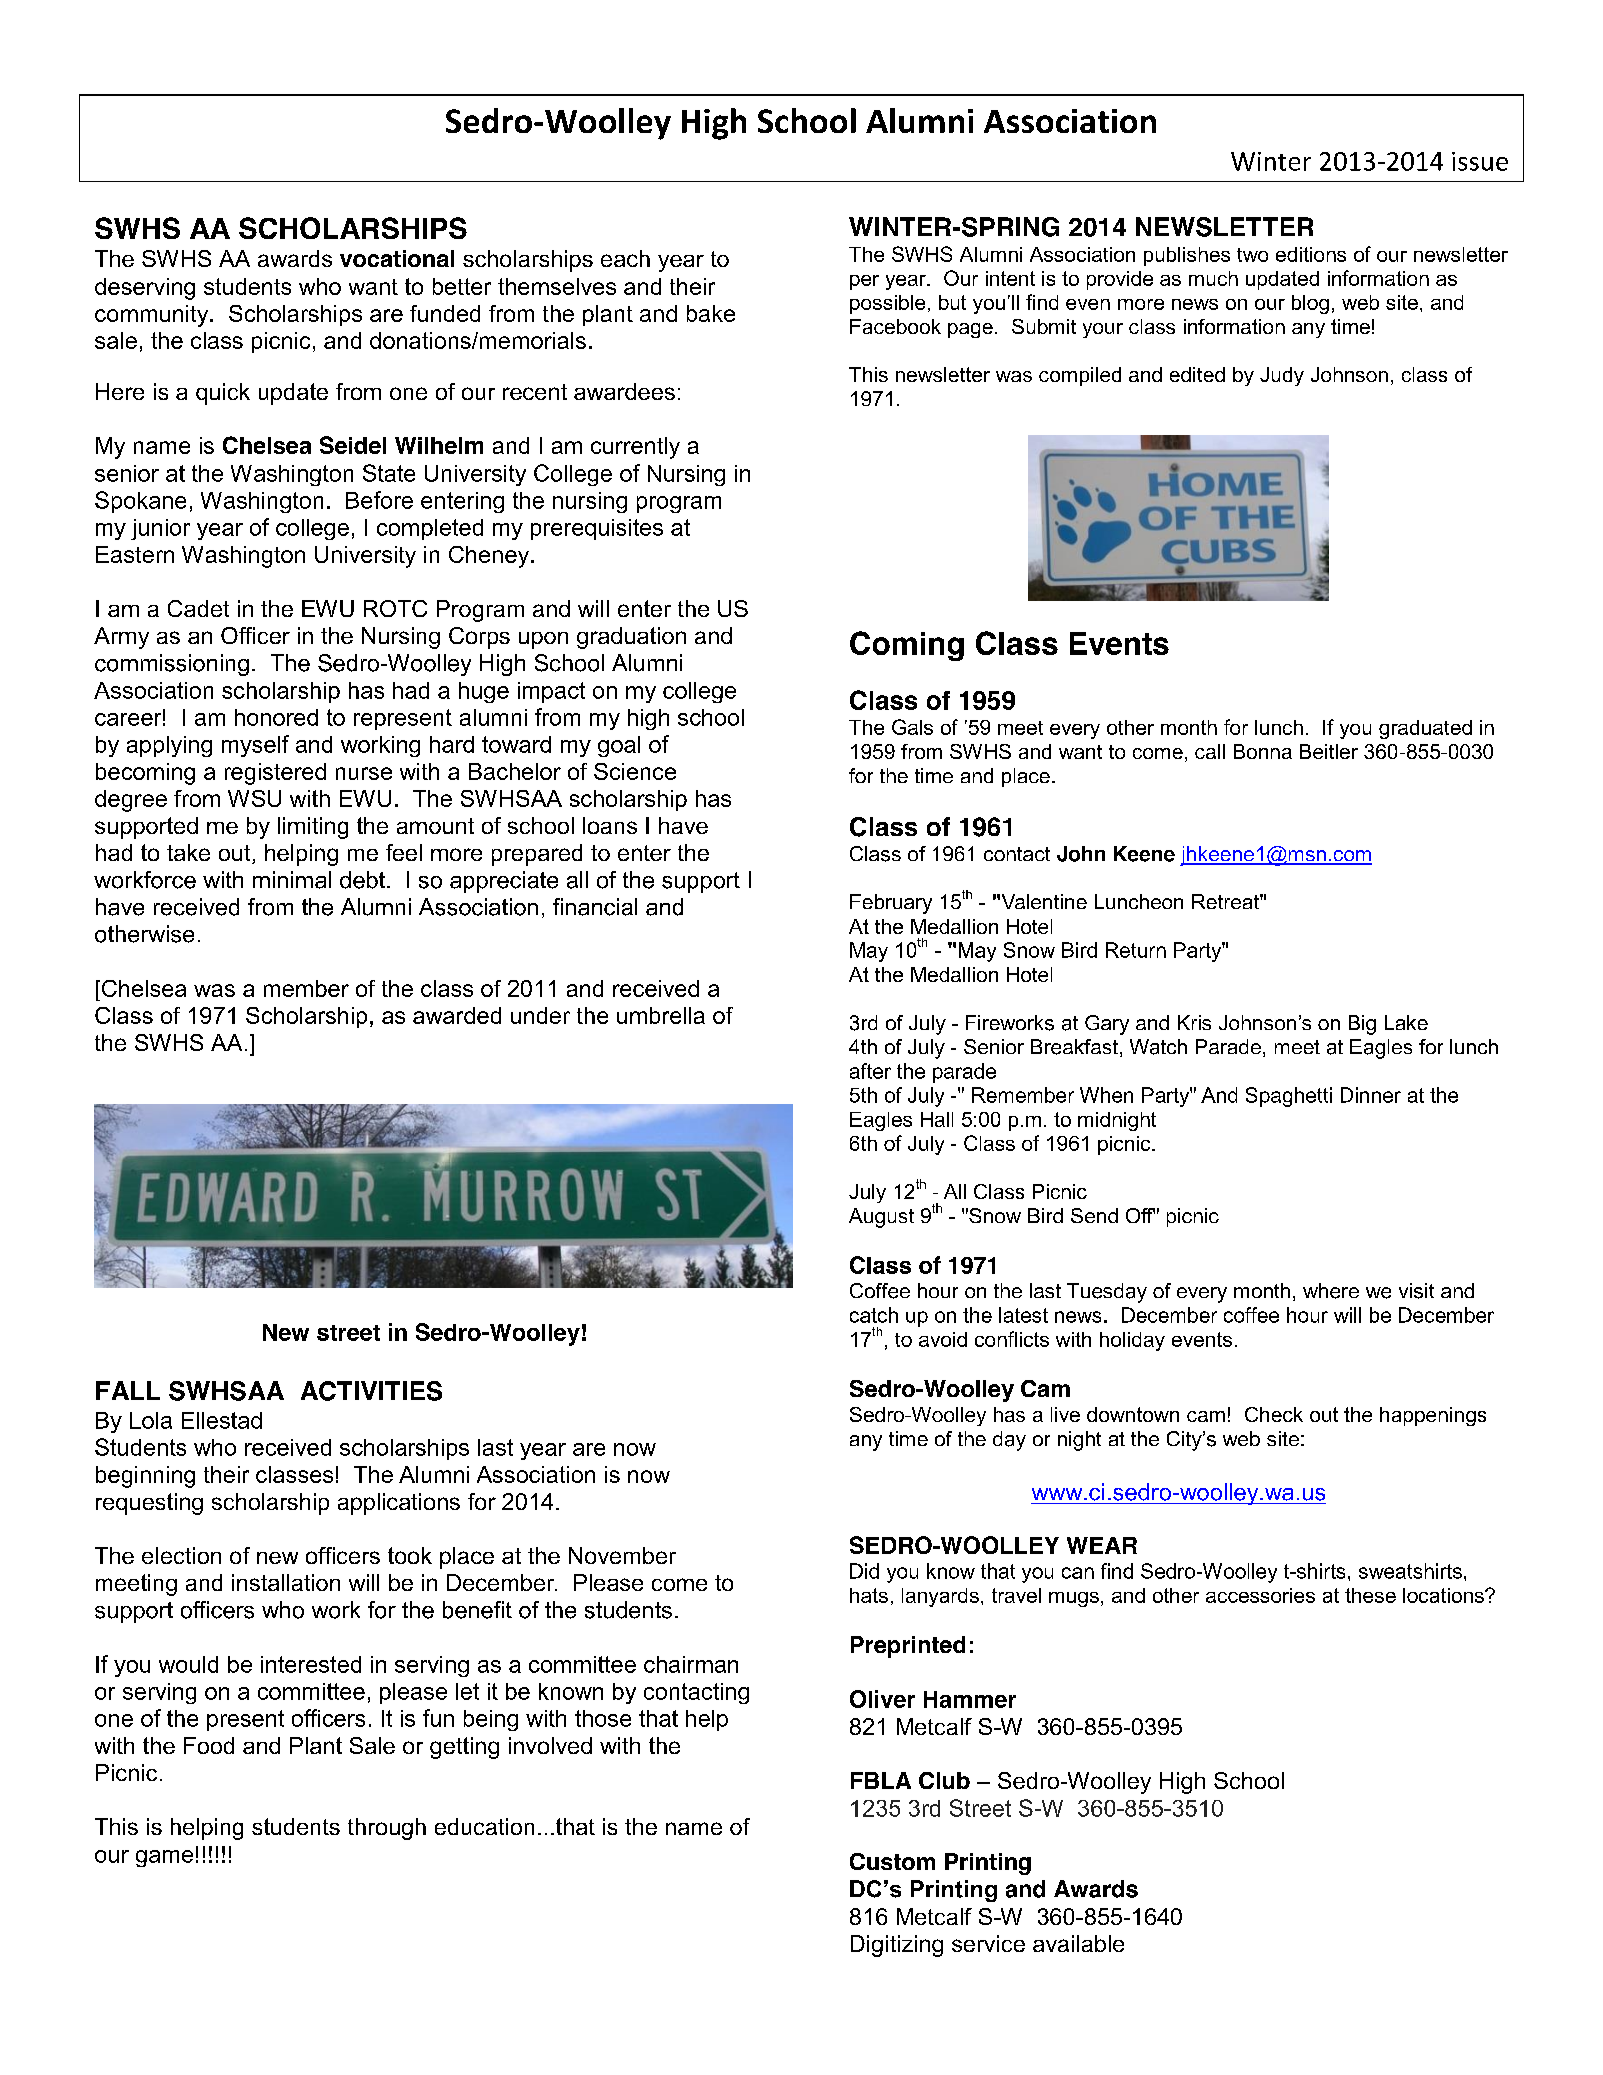 This screenshot has width=1603, height=2075. Describe the element at coordinates (371, 1391) in the screenshot. I see `ACTIVITIES` at that location.
